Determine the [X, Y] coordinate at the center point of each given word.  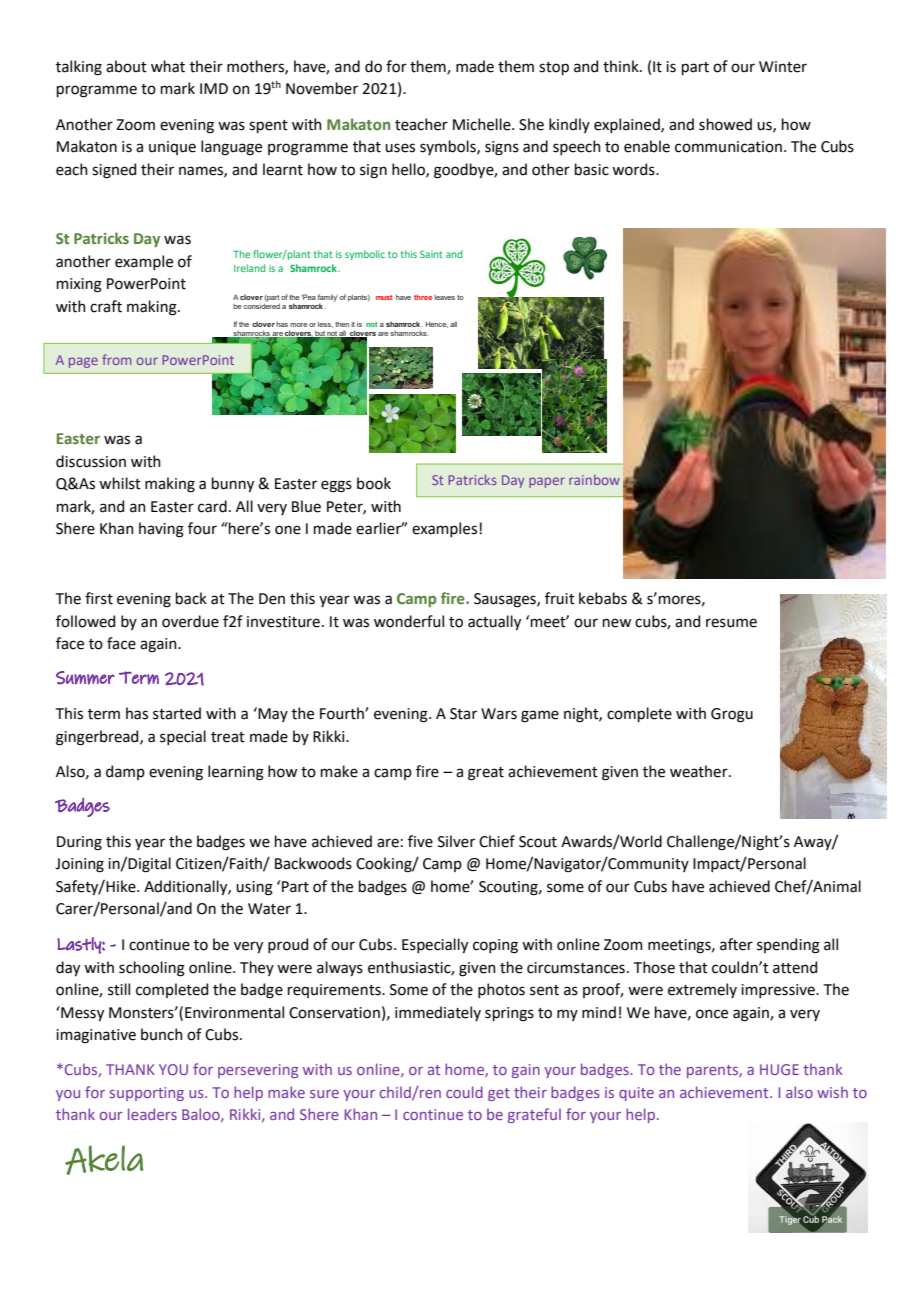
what [168, 66]
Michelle [483, 124]
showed [725, 124]
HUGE [779, 1069]
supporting [147, 1094]
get [499, 1094]
